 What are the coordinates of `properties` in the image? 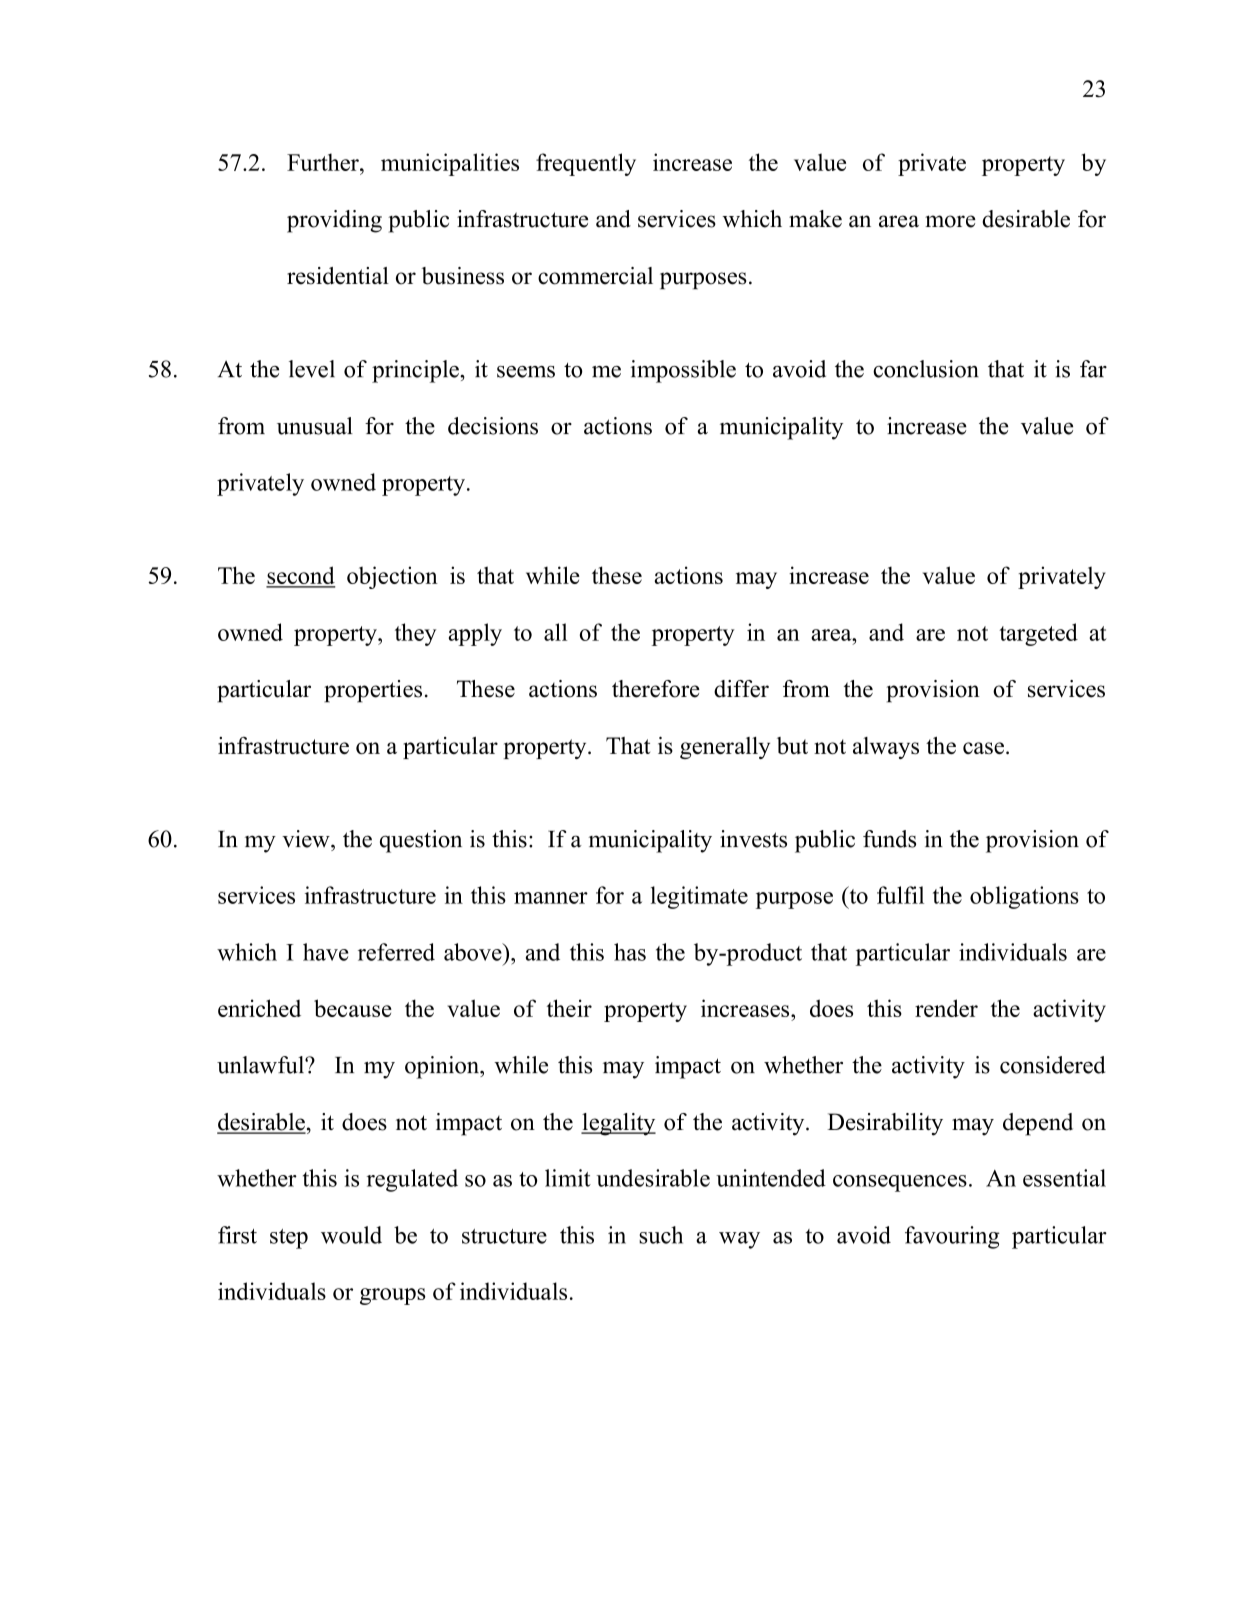 It's located at (373, 691).
